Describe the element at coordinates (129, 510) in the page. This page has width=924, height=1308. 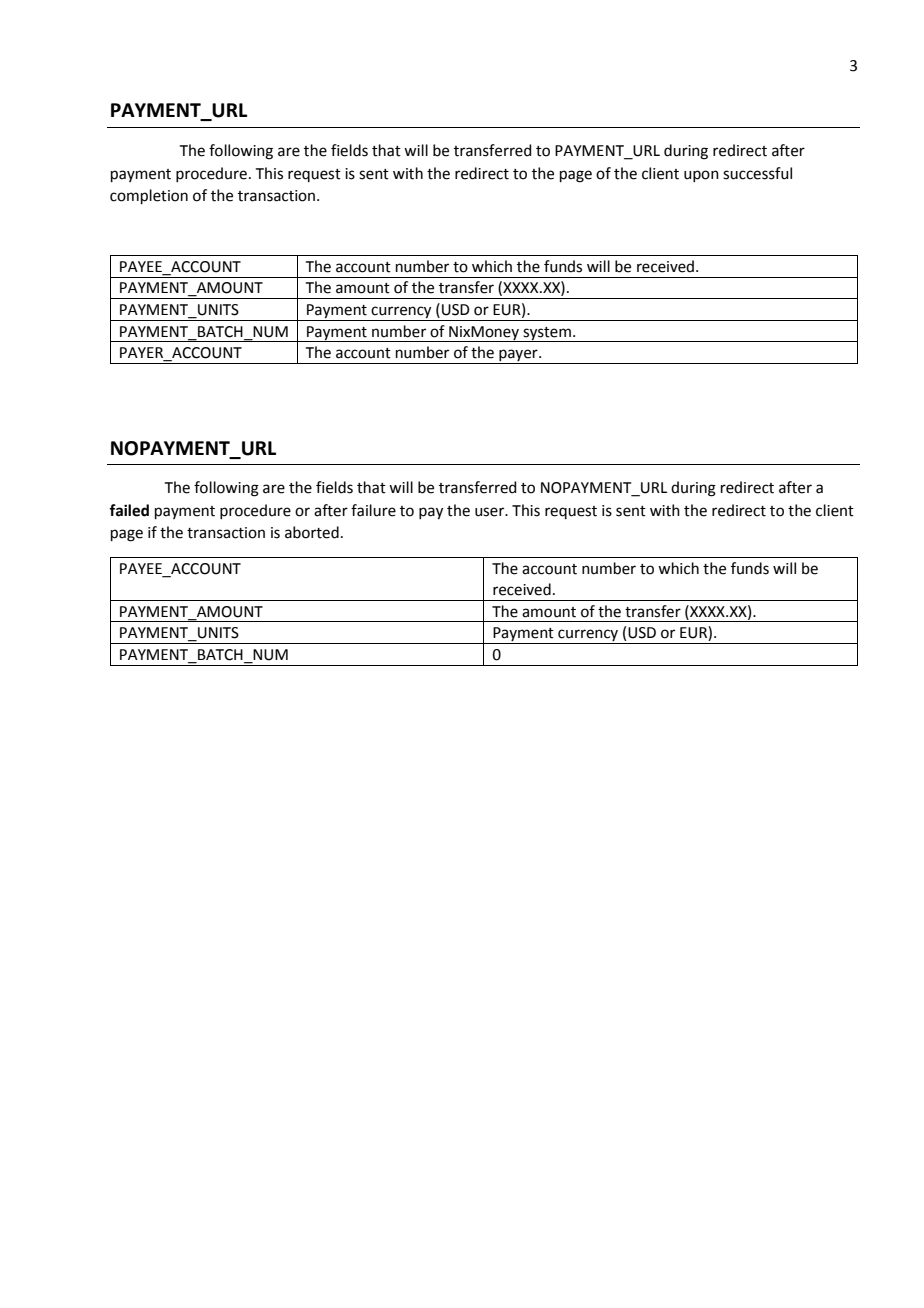
I see `failed` at that location.
